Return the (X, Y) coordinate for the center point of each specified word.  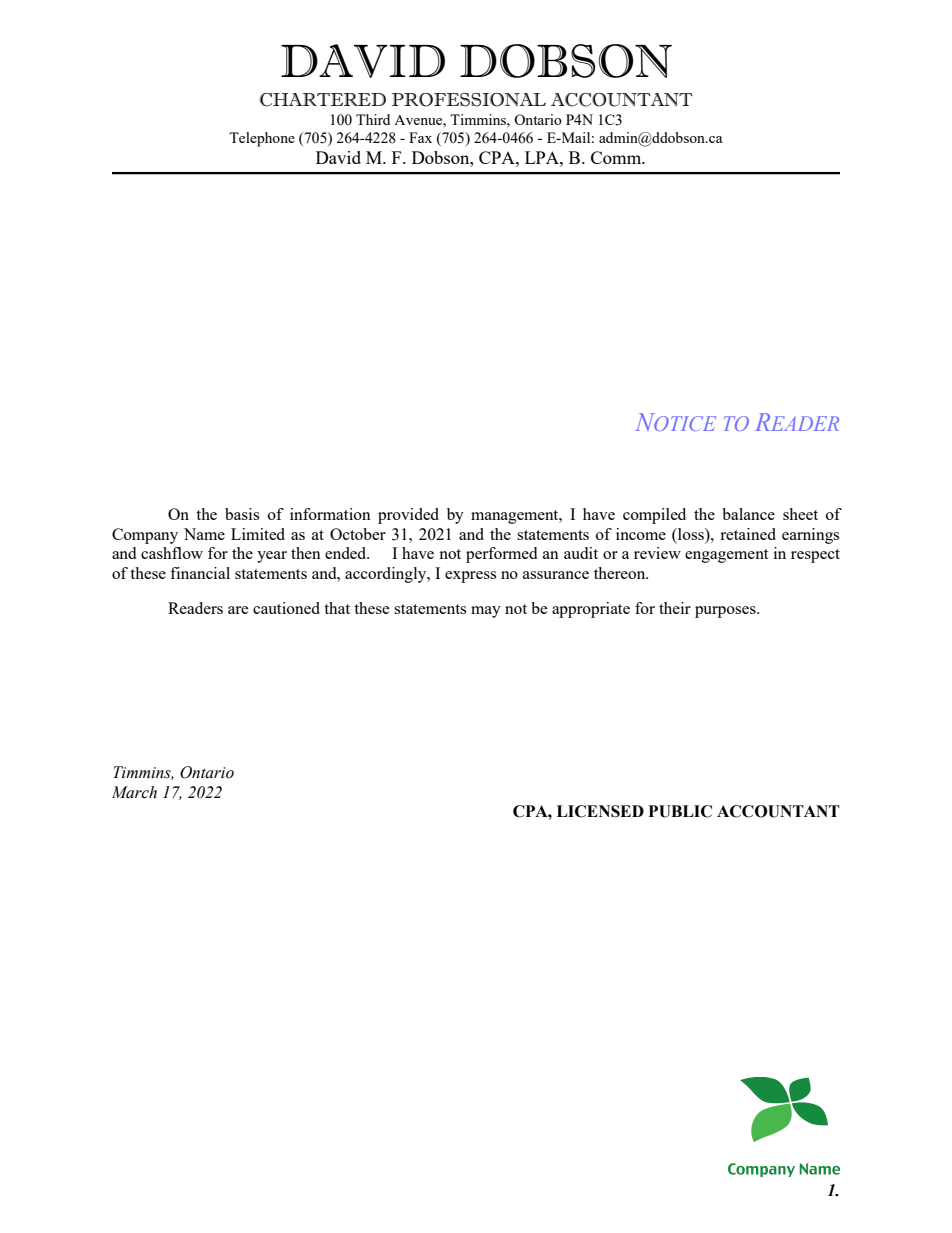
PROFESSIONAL (469, 100)
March (134, 792)
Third (373, 119)
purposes (726, 612)
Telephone (262, 139)
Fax (420, 137)
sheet (800, 514)
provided (408, 516)
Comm (617, 157)
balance (748, 514)
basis (242, 514)
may (486, 612)
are (238, 610)
